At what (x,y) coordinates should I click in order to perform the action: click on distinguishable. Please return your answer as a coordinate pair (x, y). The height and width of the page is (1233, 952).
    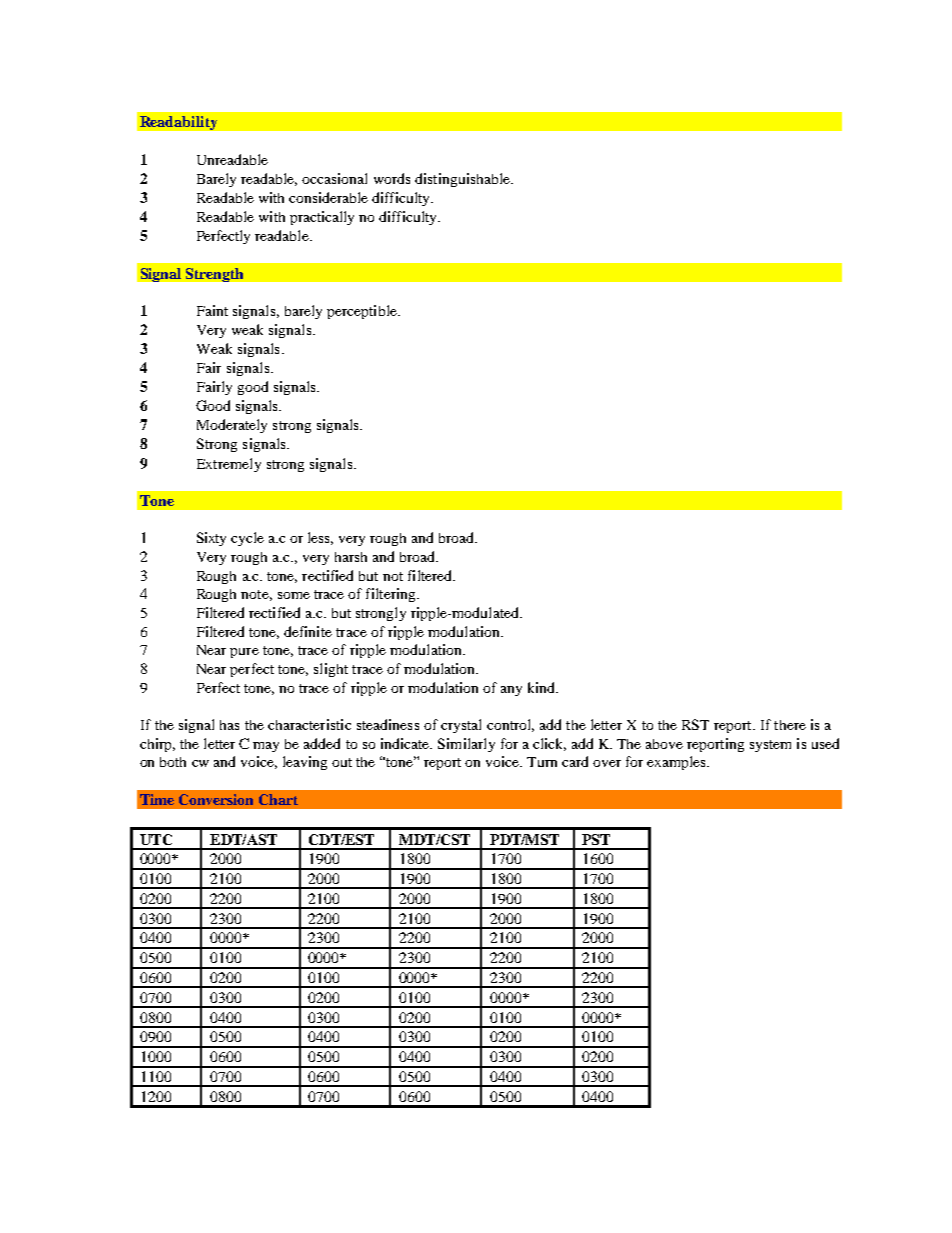
    Looking at the image, I should click on (463, 180).
